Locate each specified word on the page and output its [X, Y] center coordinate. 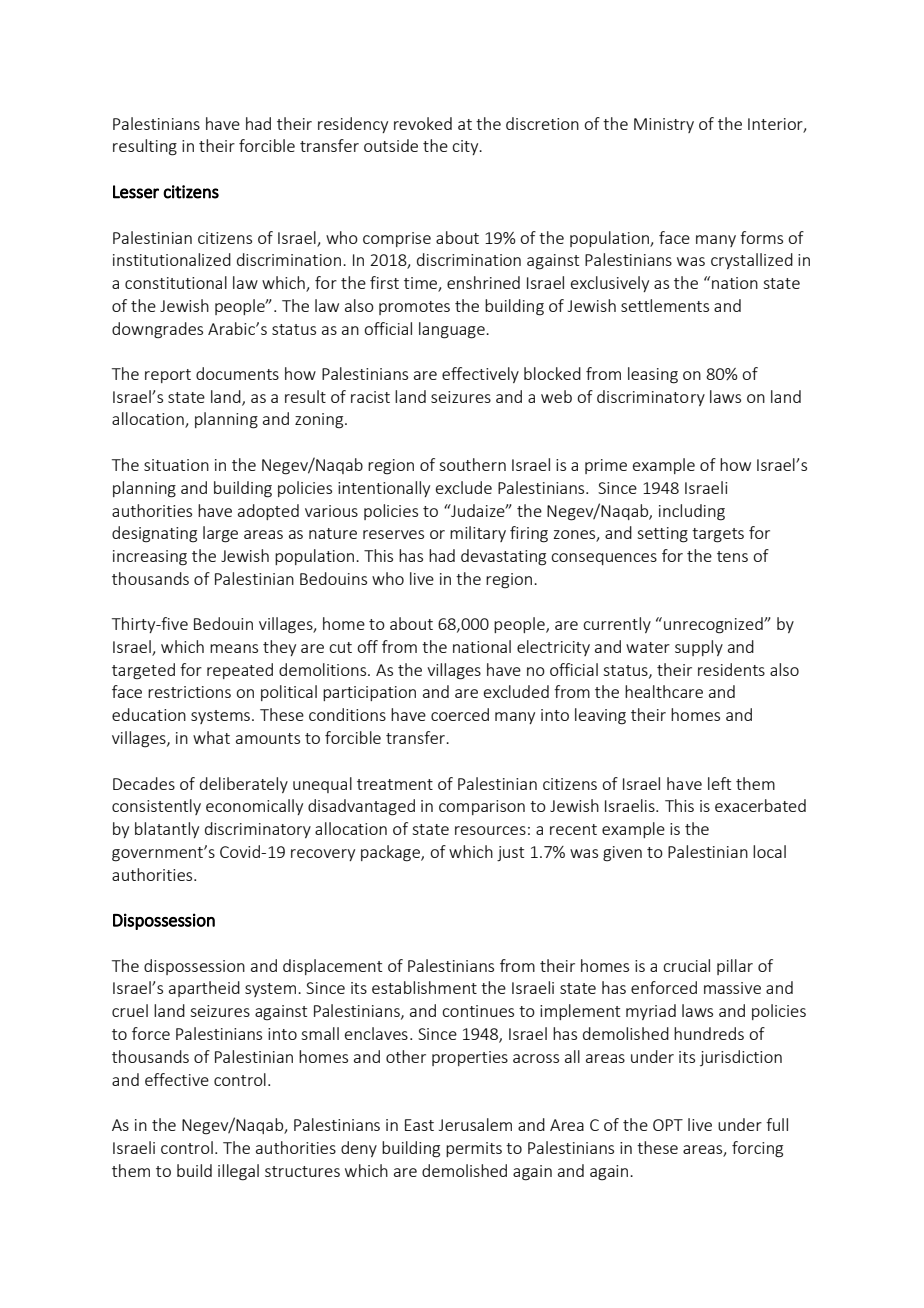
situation [176, 465]
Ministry [664, 125]
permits [474, 1149]
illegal [238, 1172]
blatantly [167, 830]
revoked [423, 123]
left [719, 783]
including [692, 512]
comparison [482, 807]
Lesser [136, 192]
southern [472, 464]
